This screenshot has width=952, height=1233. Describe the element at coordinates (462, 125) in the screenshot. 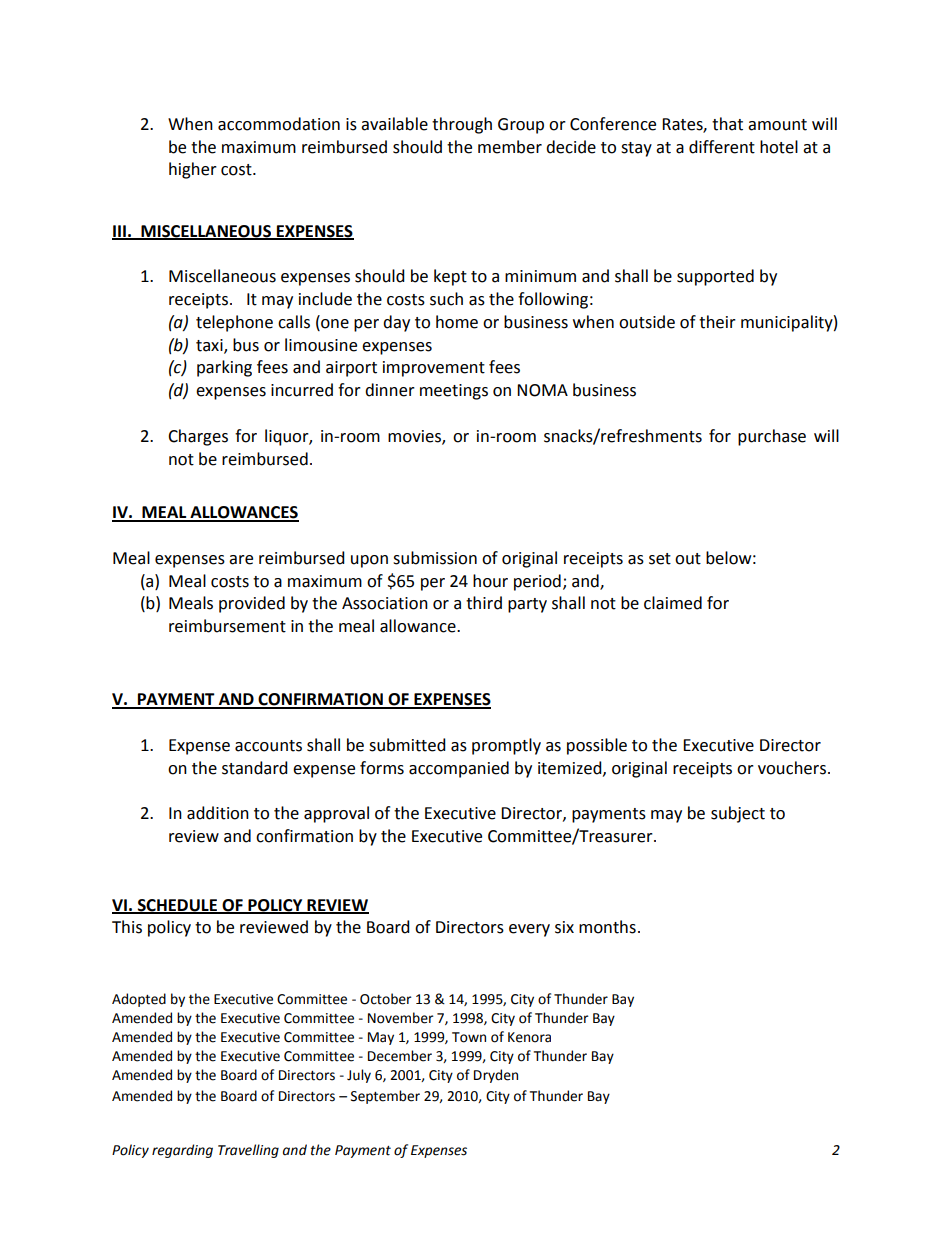

I see `through` at that location.
